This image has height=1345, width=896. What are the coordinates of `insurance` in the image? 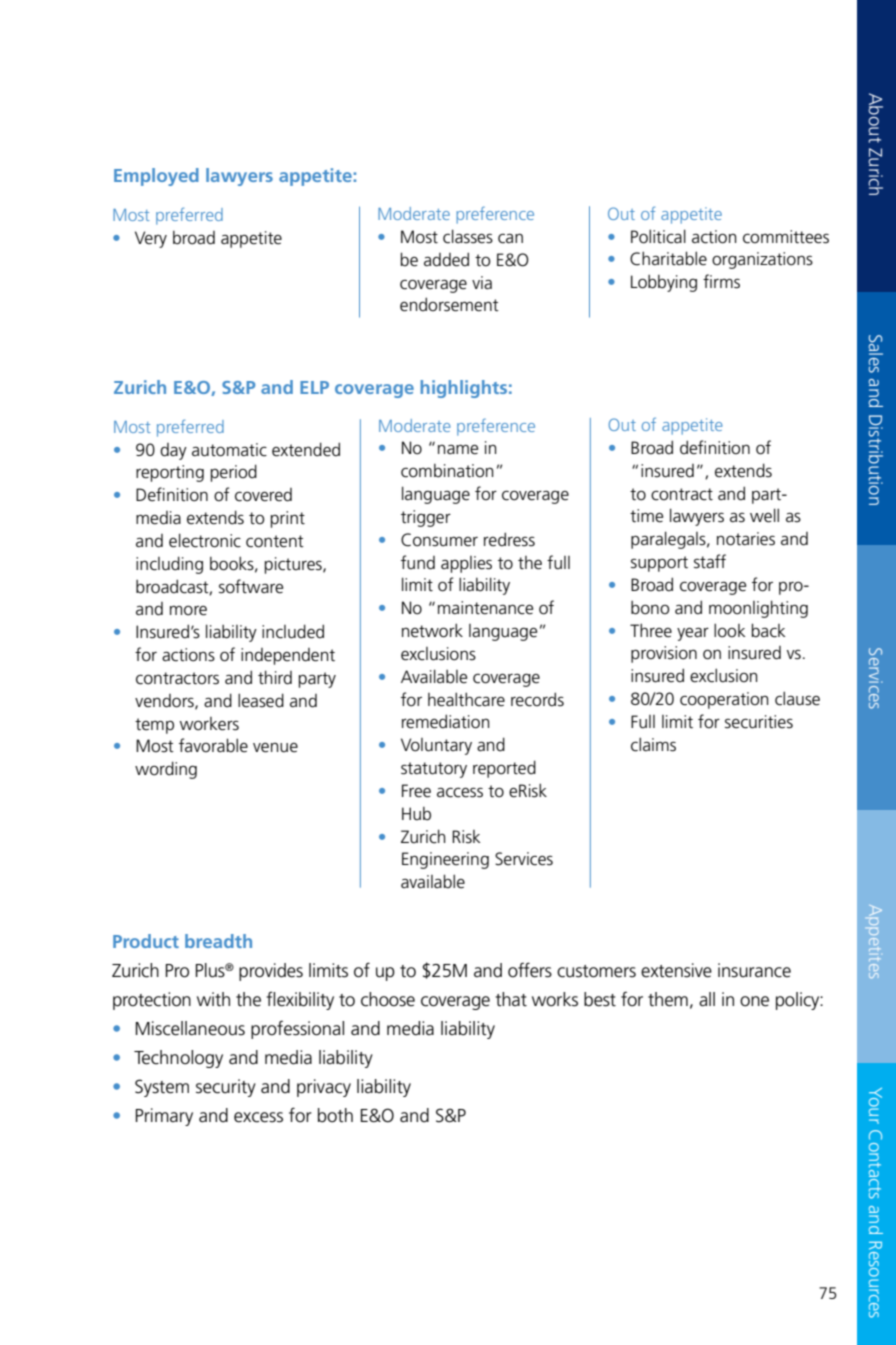 It's located at (754, 970).
